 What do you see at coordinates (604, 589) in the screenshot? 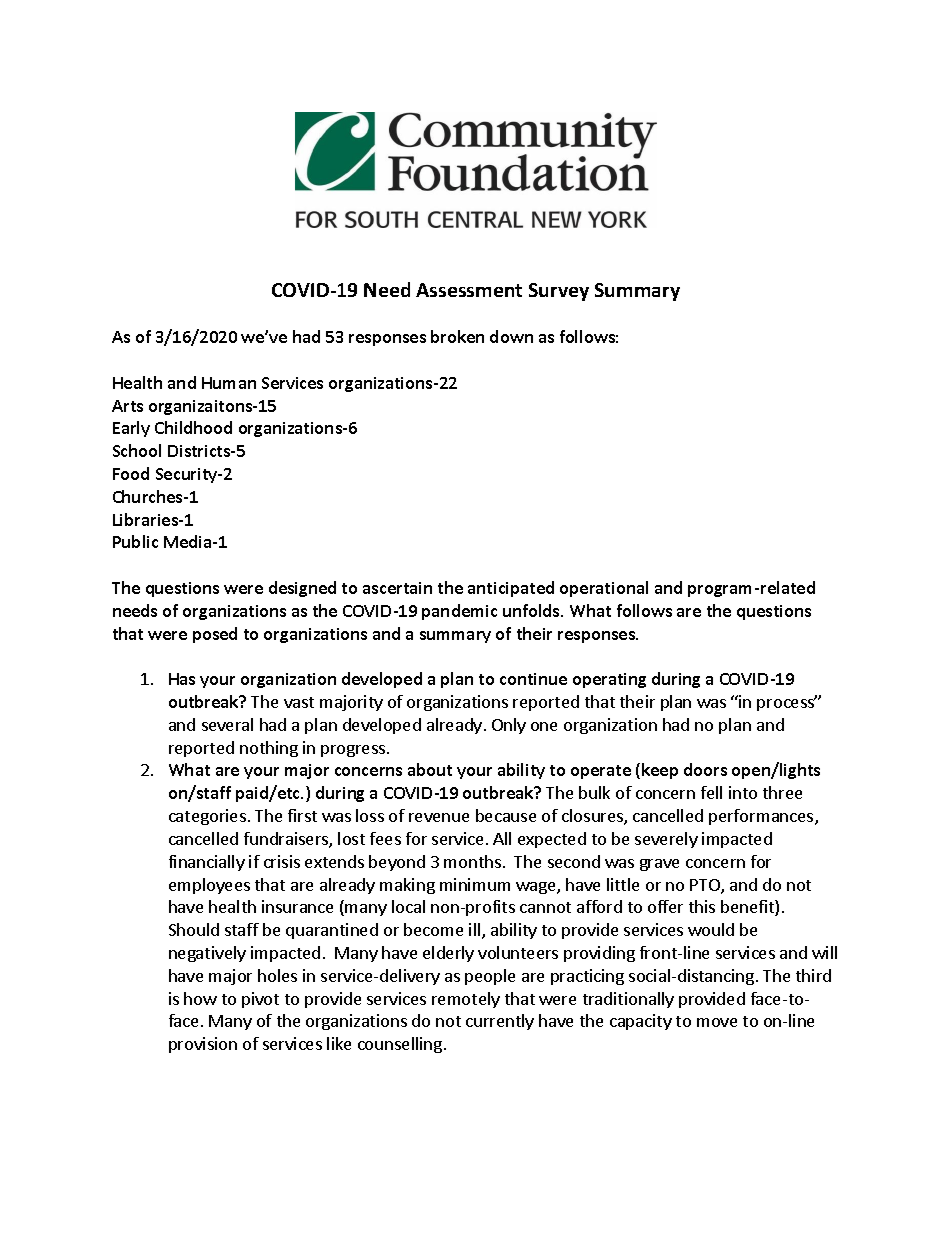
I see `operational` at bounding box center [604, 589].
